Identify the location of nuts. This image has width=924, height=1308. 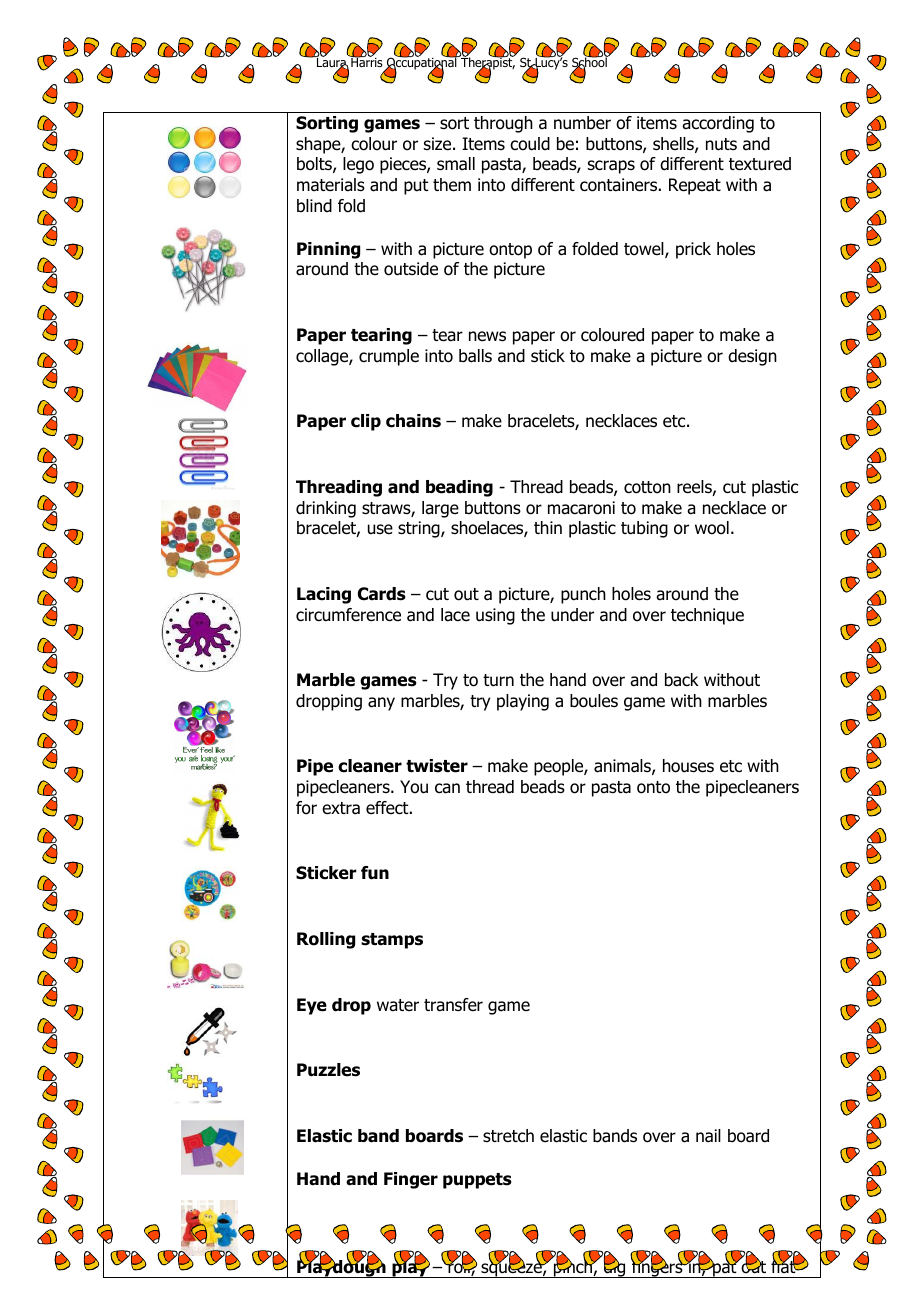
(721, 144).
